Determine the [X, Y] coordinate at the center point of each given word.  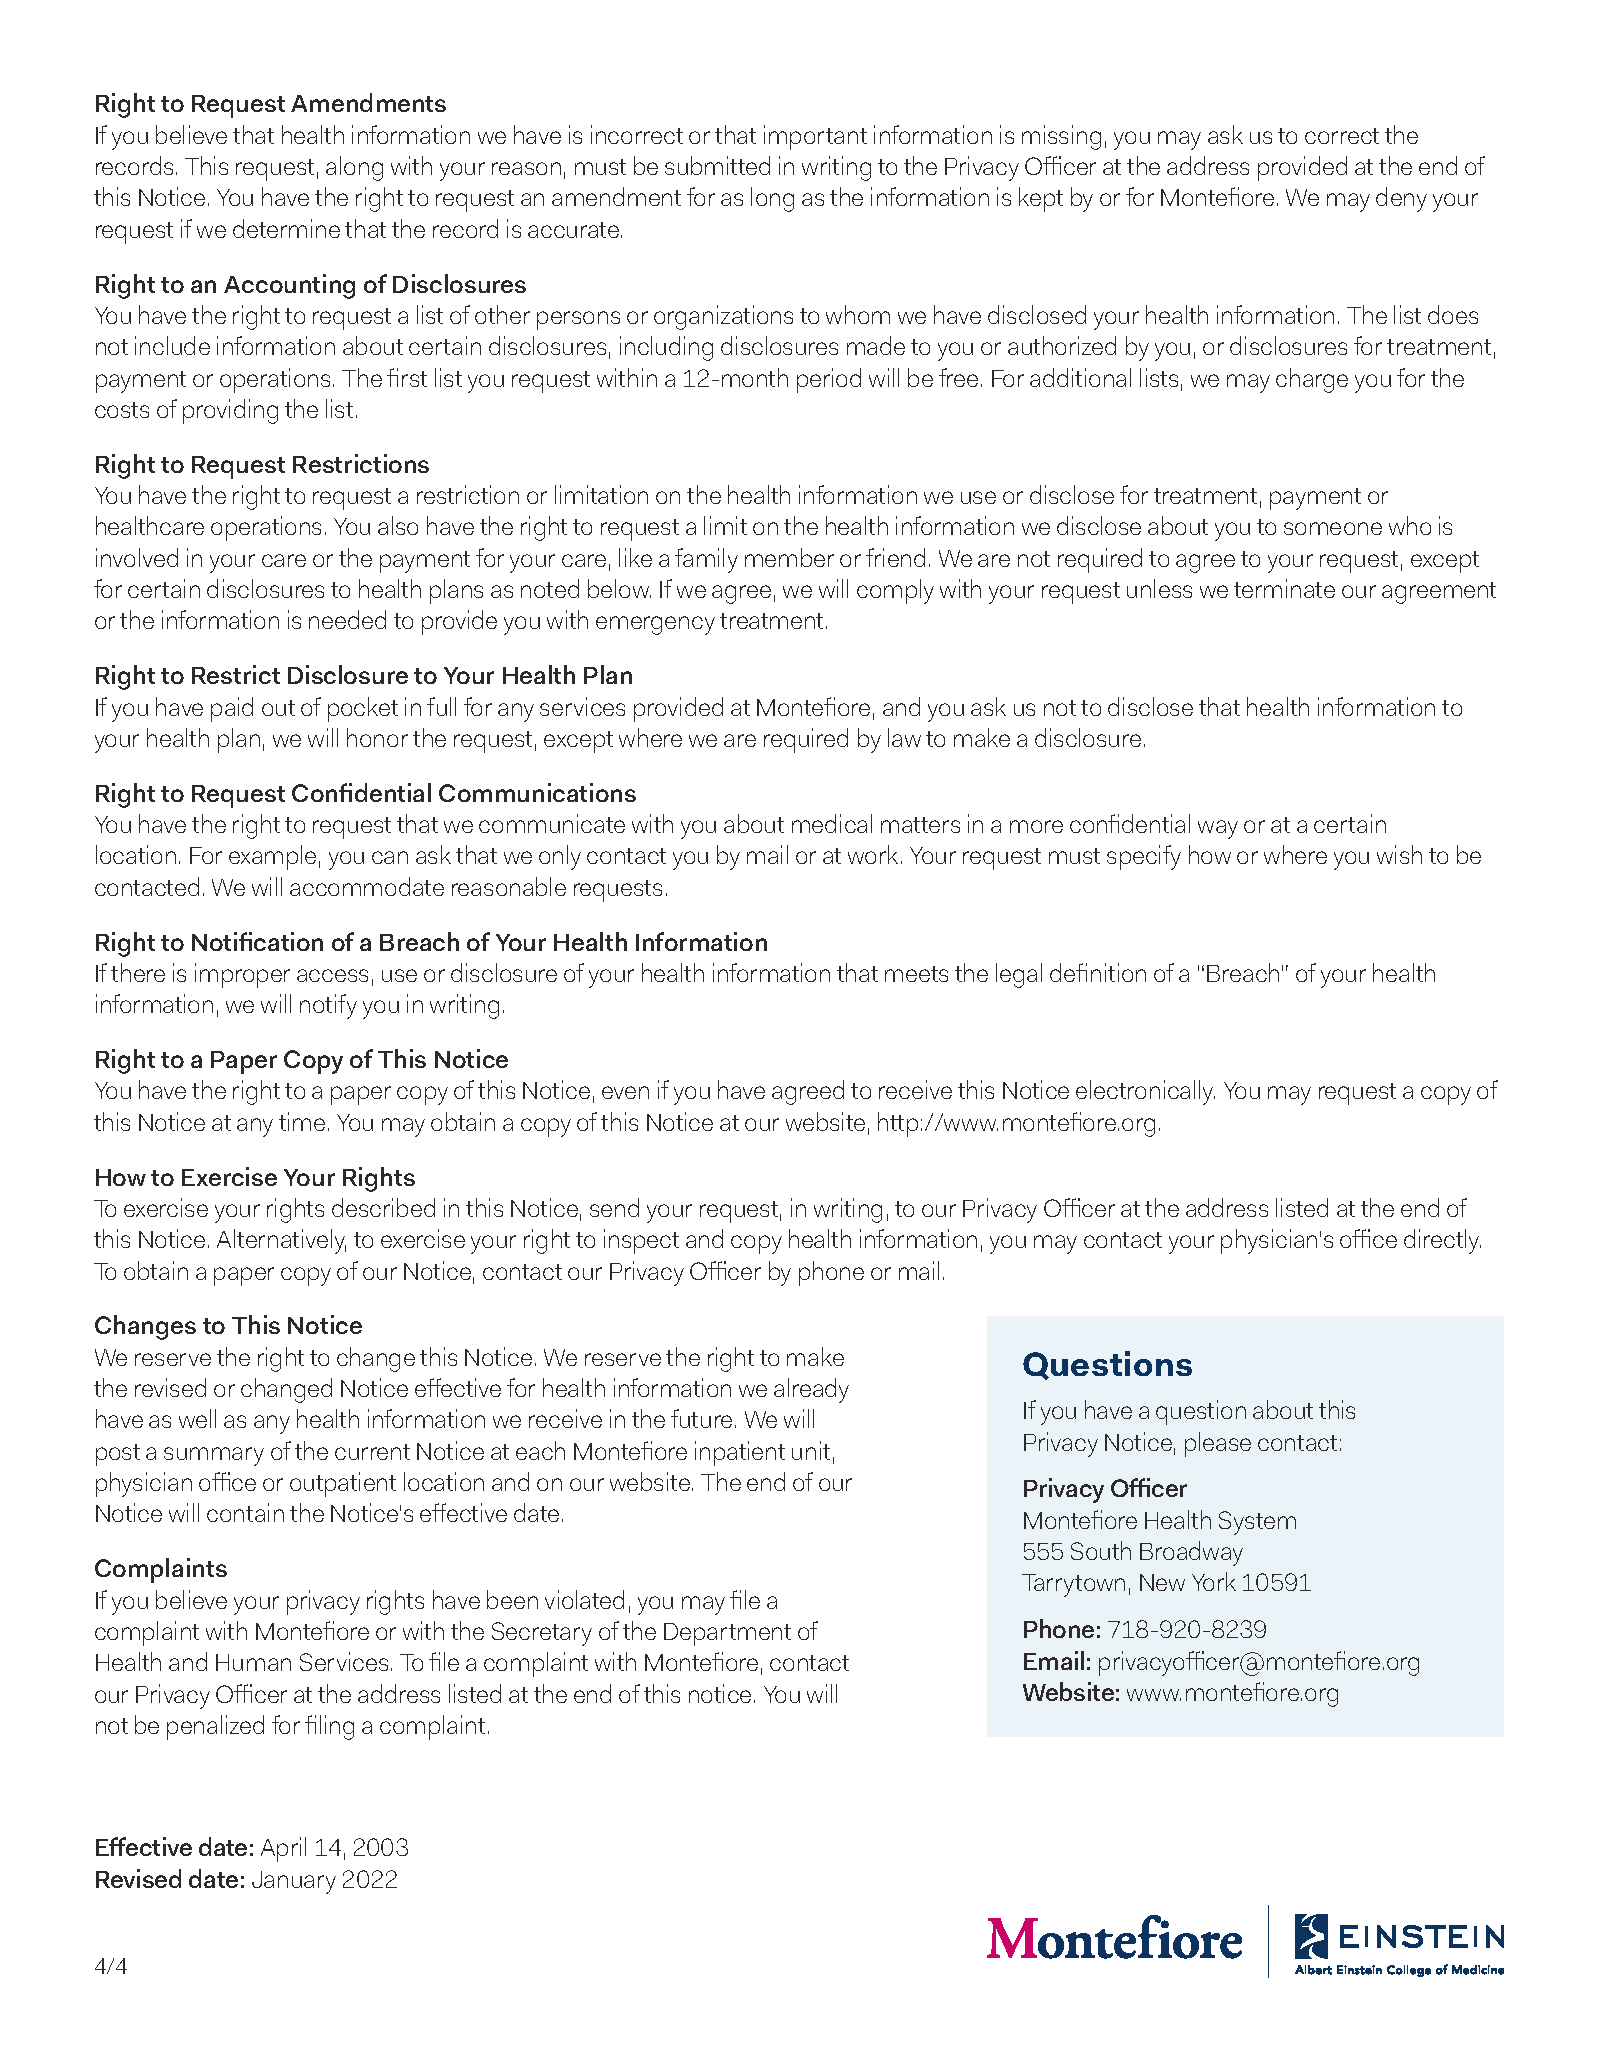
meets [916, 974]
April [283, 1849]
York [1214, 1581]
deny [1401, 199]
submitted [717, 165]
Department [727, 1634]
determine [286, 228]
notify [328, 1006]
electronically [1145, 1092]
